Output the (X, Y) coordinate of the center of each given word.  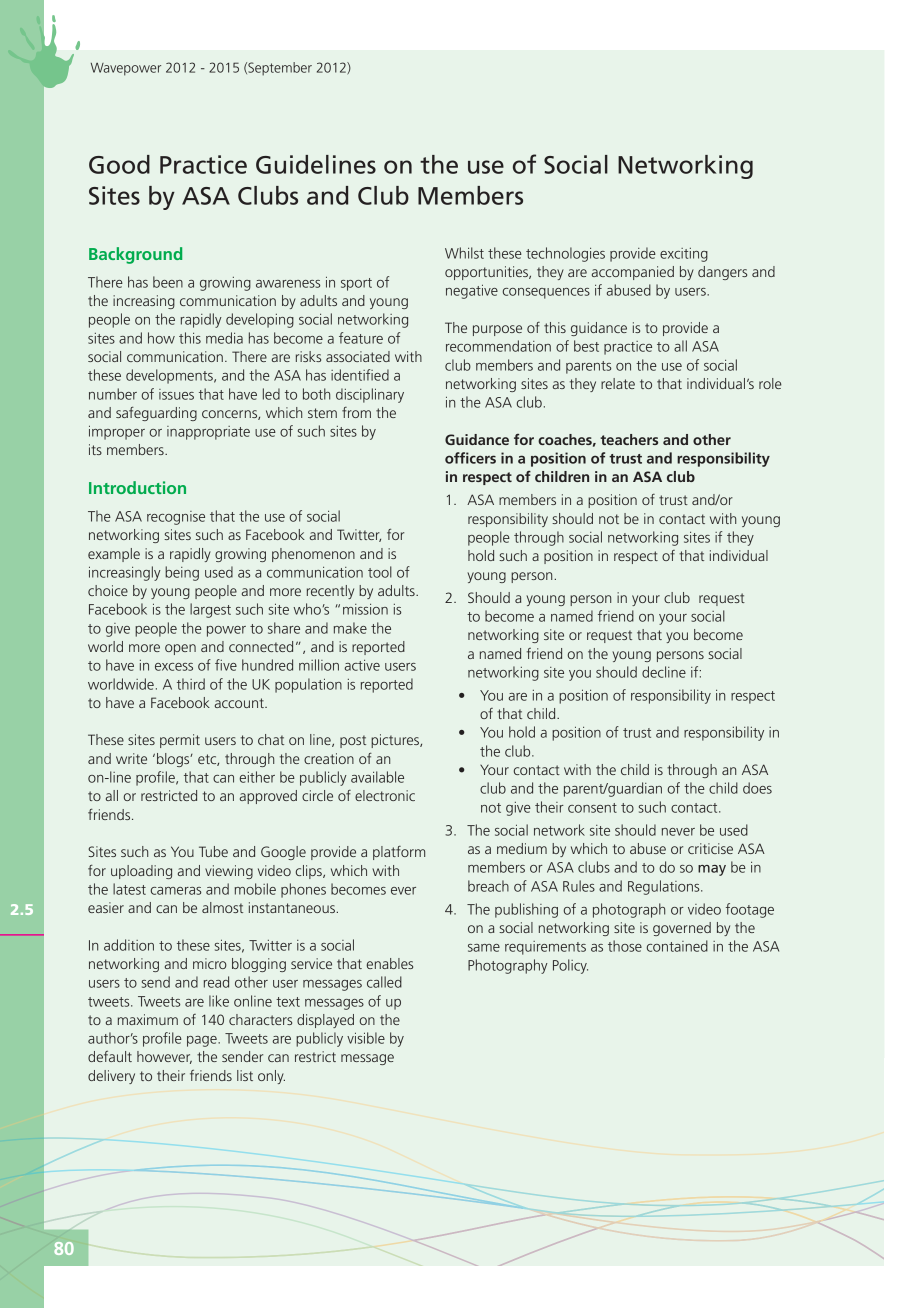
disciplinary (370, 395)
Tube (213, 851)
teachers (629, 439)
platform (399, 853)
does (757, 788)
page (203, 1041)
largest (210, 610)
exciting (684, 255)
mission (365, 609)
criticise (710, 848)
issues (176, 394)
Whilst (464, 253)
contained (677, 946)
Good (119, 164)
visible (366, 1038)
